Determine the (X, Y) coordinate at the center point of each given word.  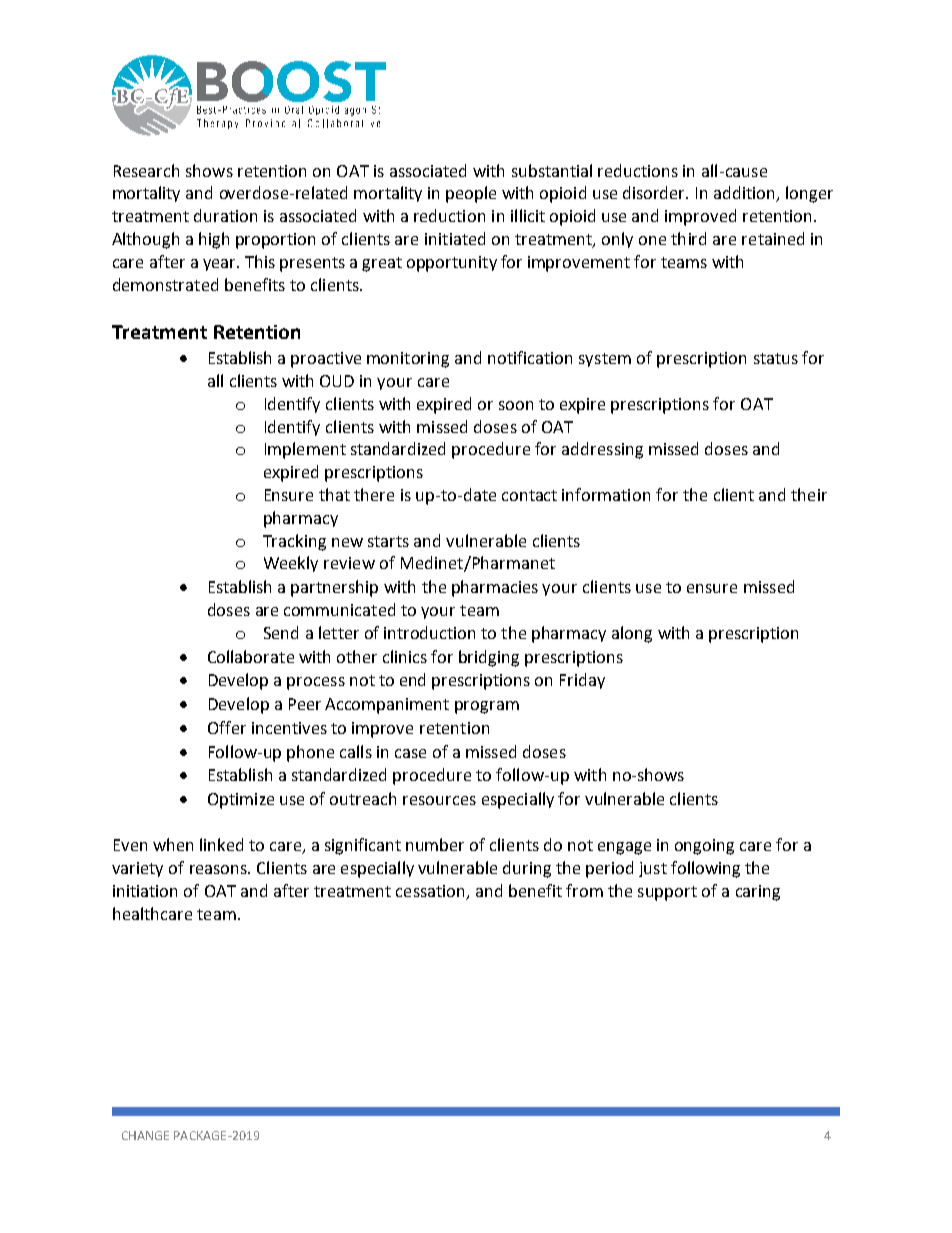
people (471, 194)
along (632, 634)
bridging (489, 658)
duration (225, 215)
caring (758, 893)
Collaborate (251, 656)
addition (745, 194)
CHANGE (145, 1135)
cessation (432, 892)
